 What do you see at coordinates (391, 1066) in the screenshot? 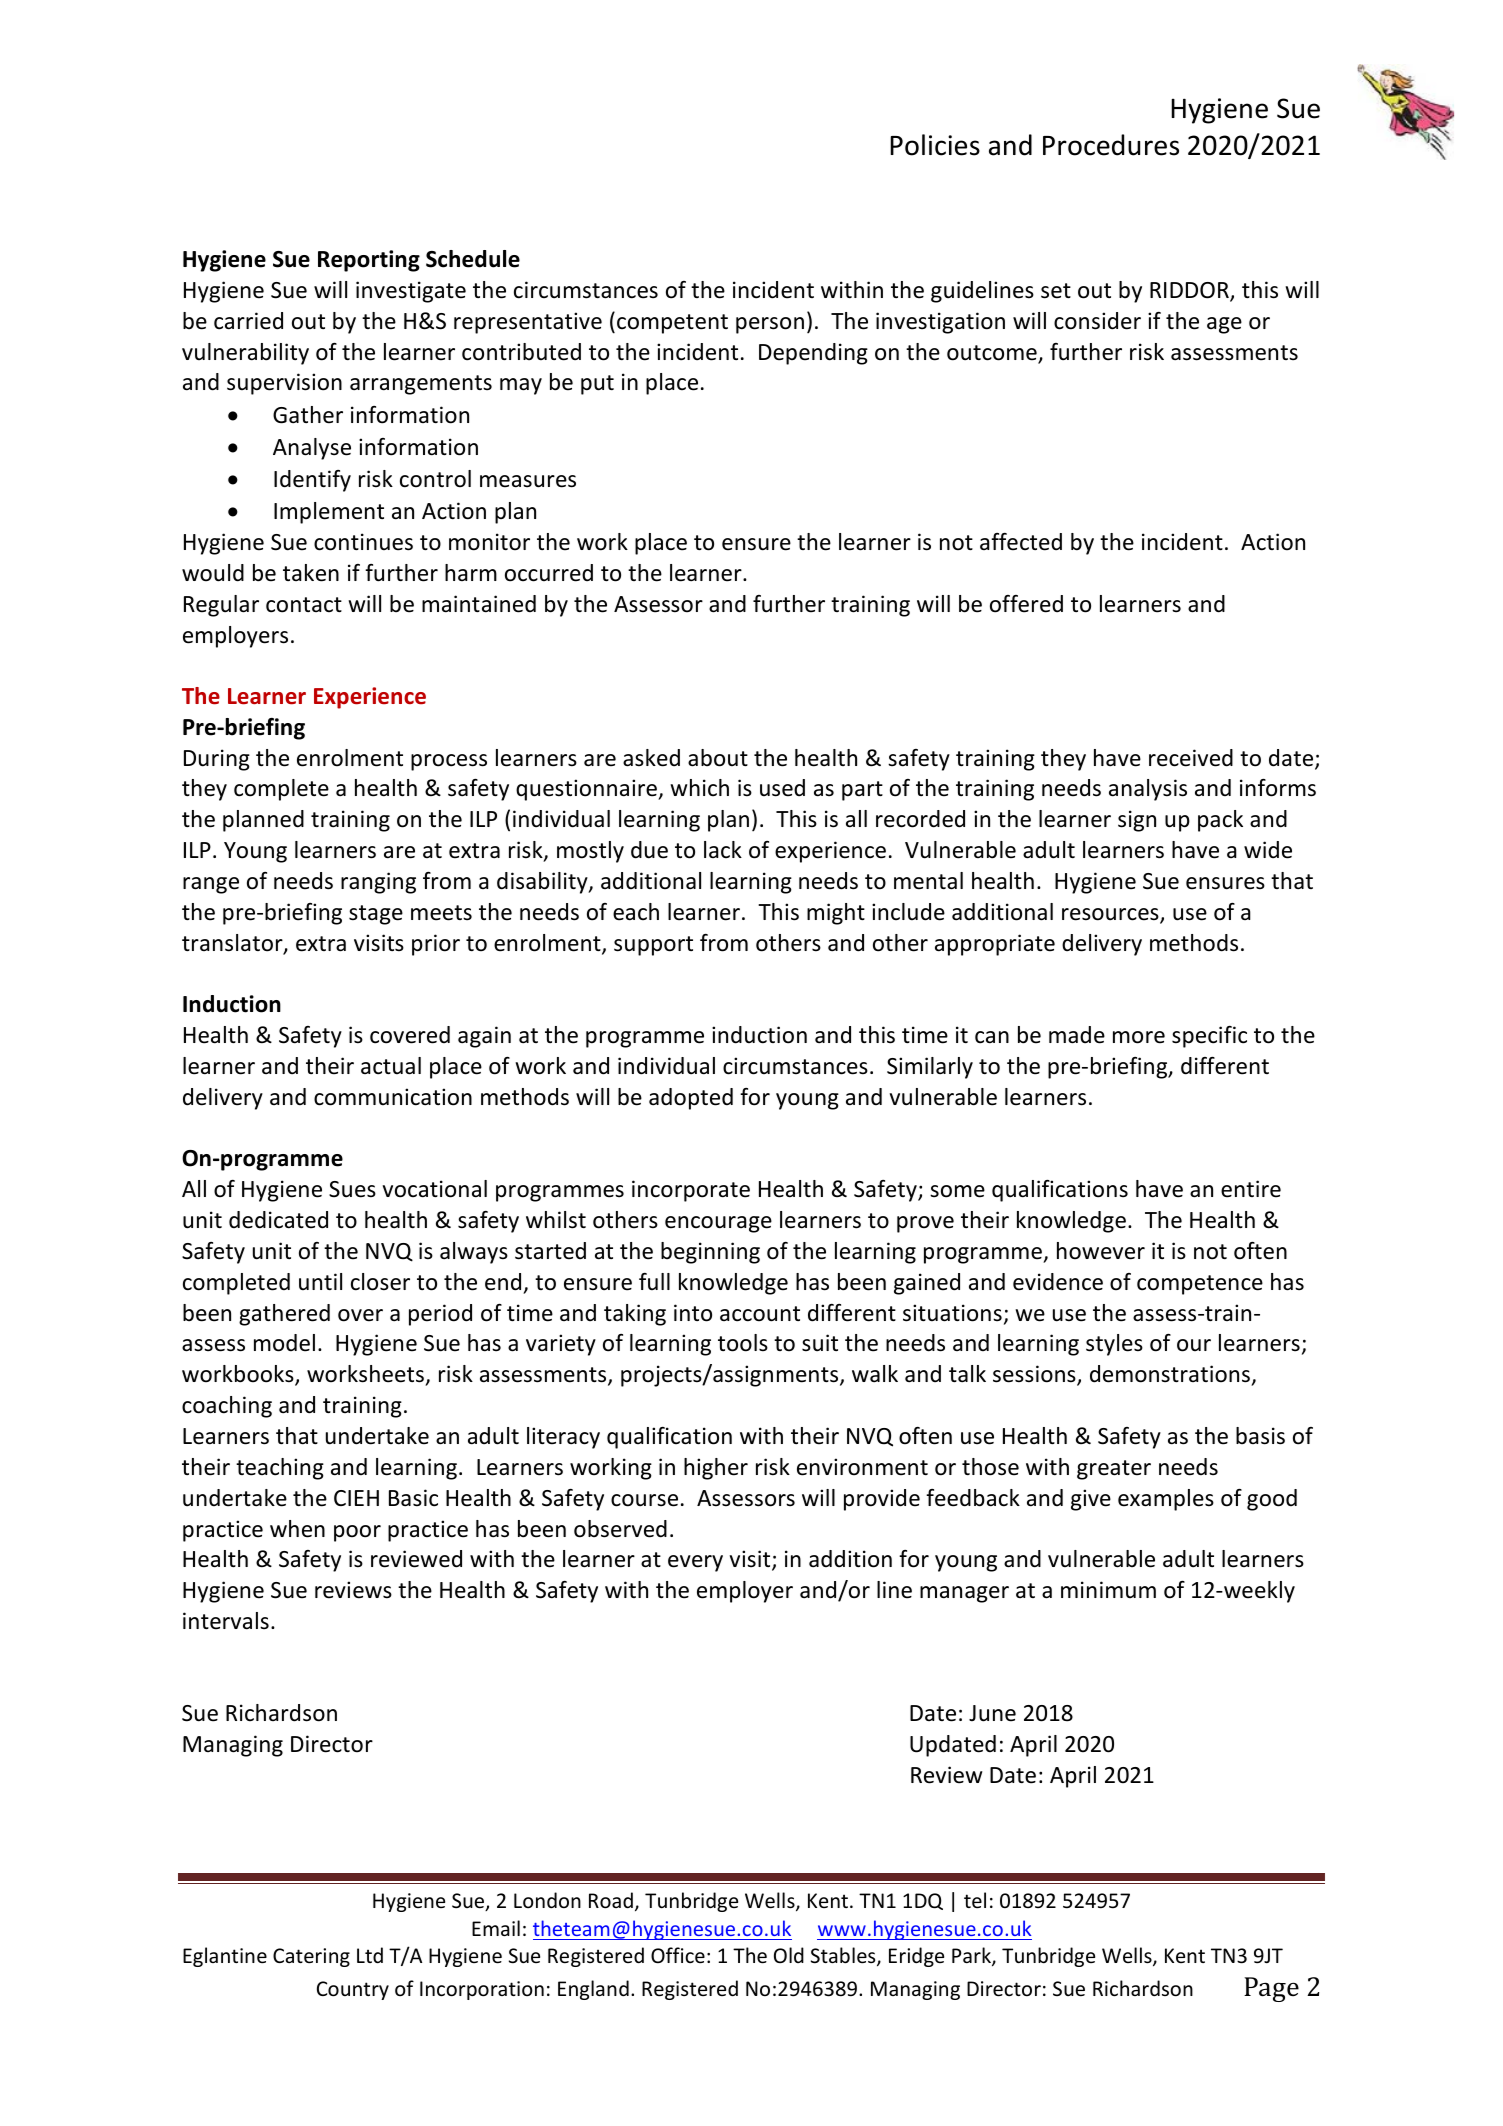
I see `actual` at bounding box center [391, 1066].
